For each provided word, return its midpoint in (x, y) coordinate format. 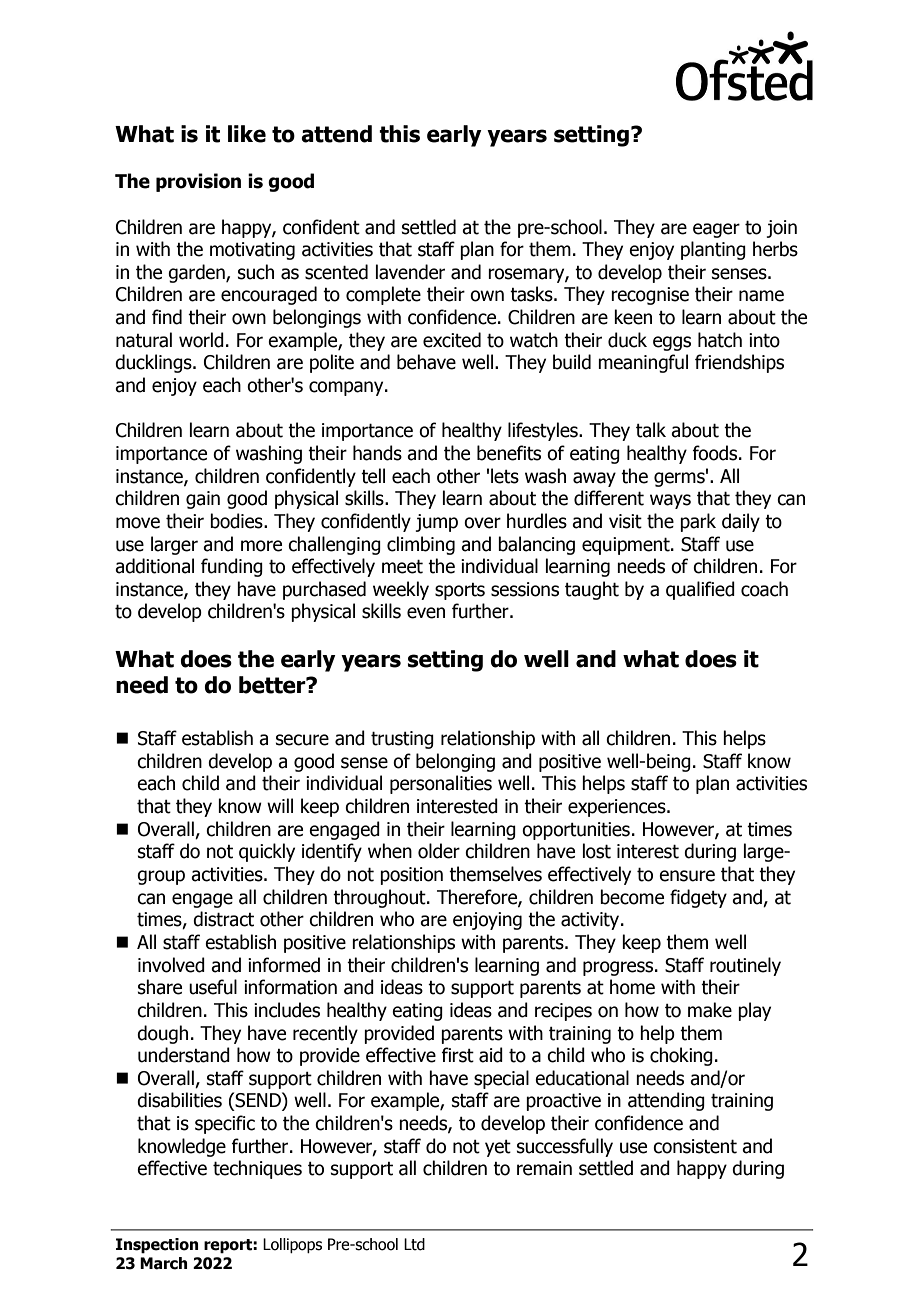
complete (383, 295)
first (457, 1055)
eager (716, 230)
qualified (700, 590)
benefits (509, 453)
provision (198, 182)
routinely (745, 966)
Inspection (157, 1246)
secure (302, 740)
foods (716, 453)
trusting (402, 740)
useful (213, 987)
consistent (695, 1146)
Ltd (414, 1244)
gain (203, 500)
